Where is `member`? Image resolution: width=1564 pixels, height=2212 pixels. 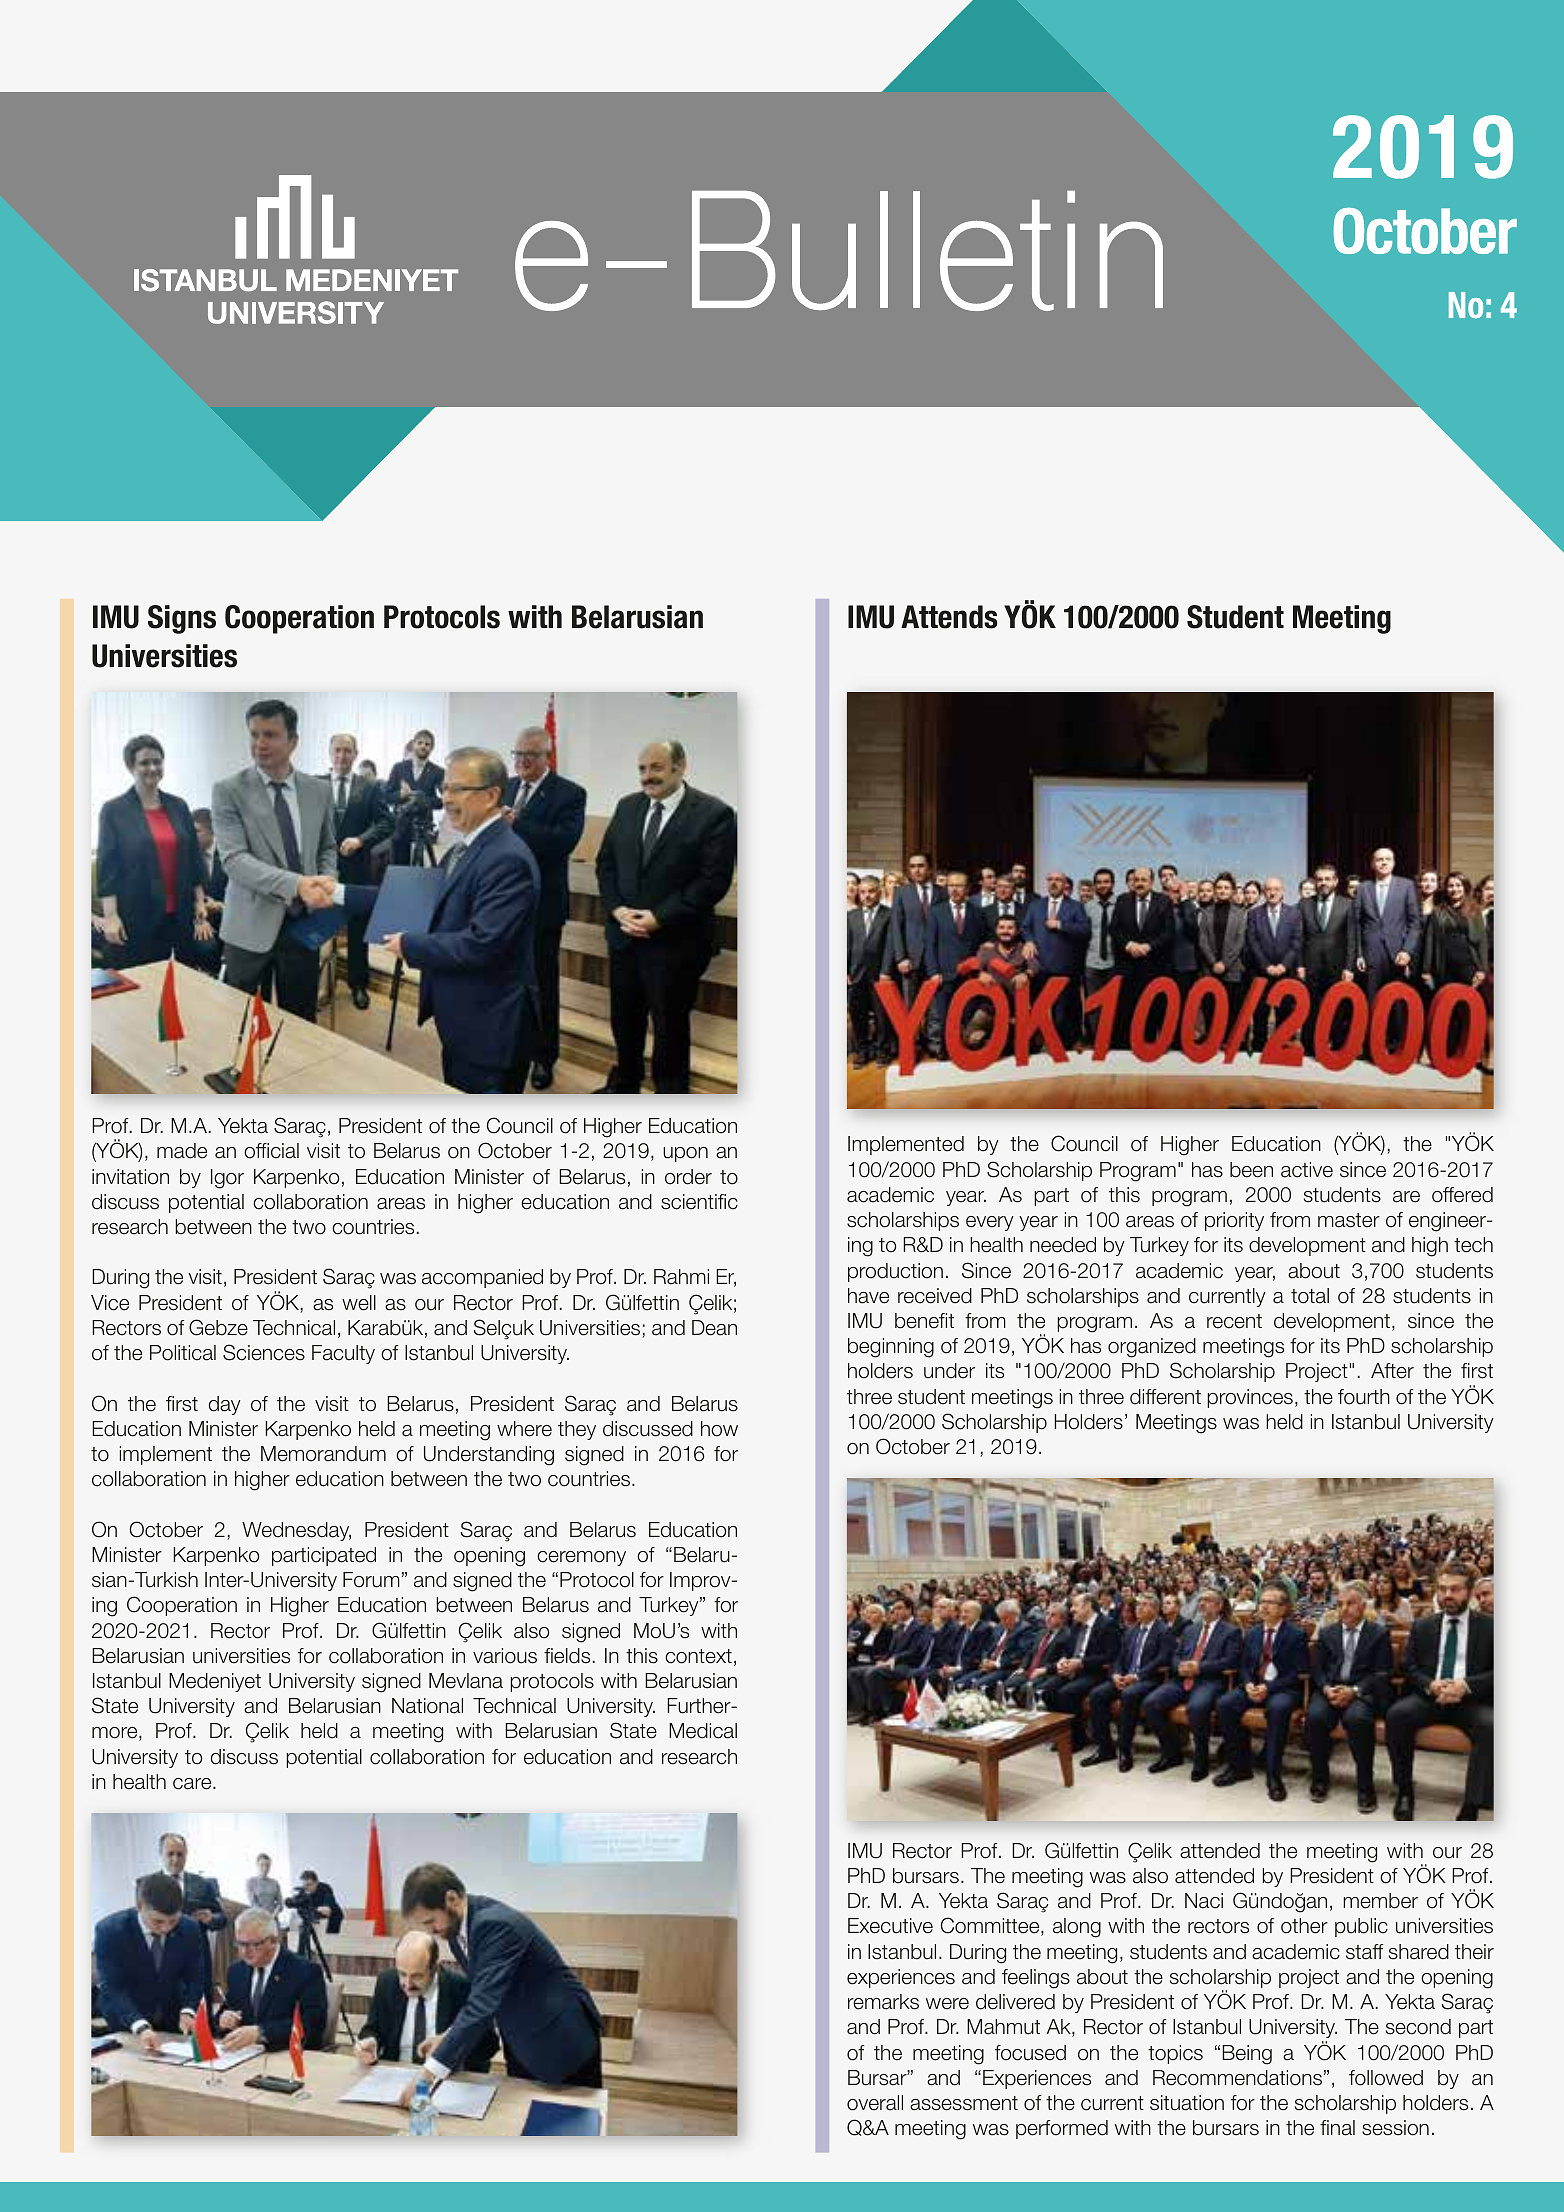
member is located at coordinates (1380, 1901).
